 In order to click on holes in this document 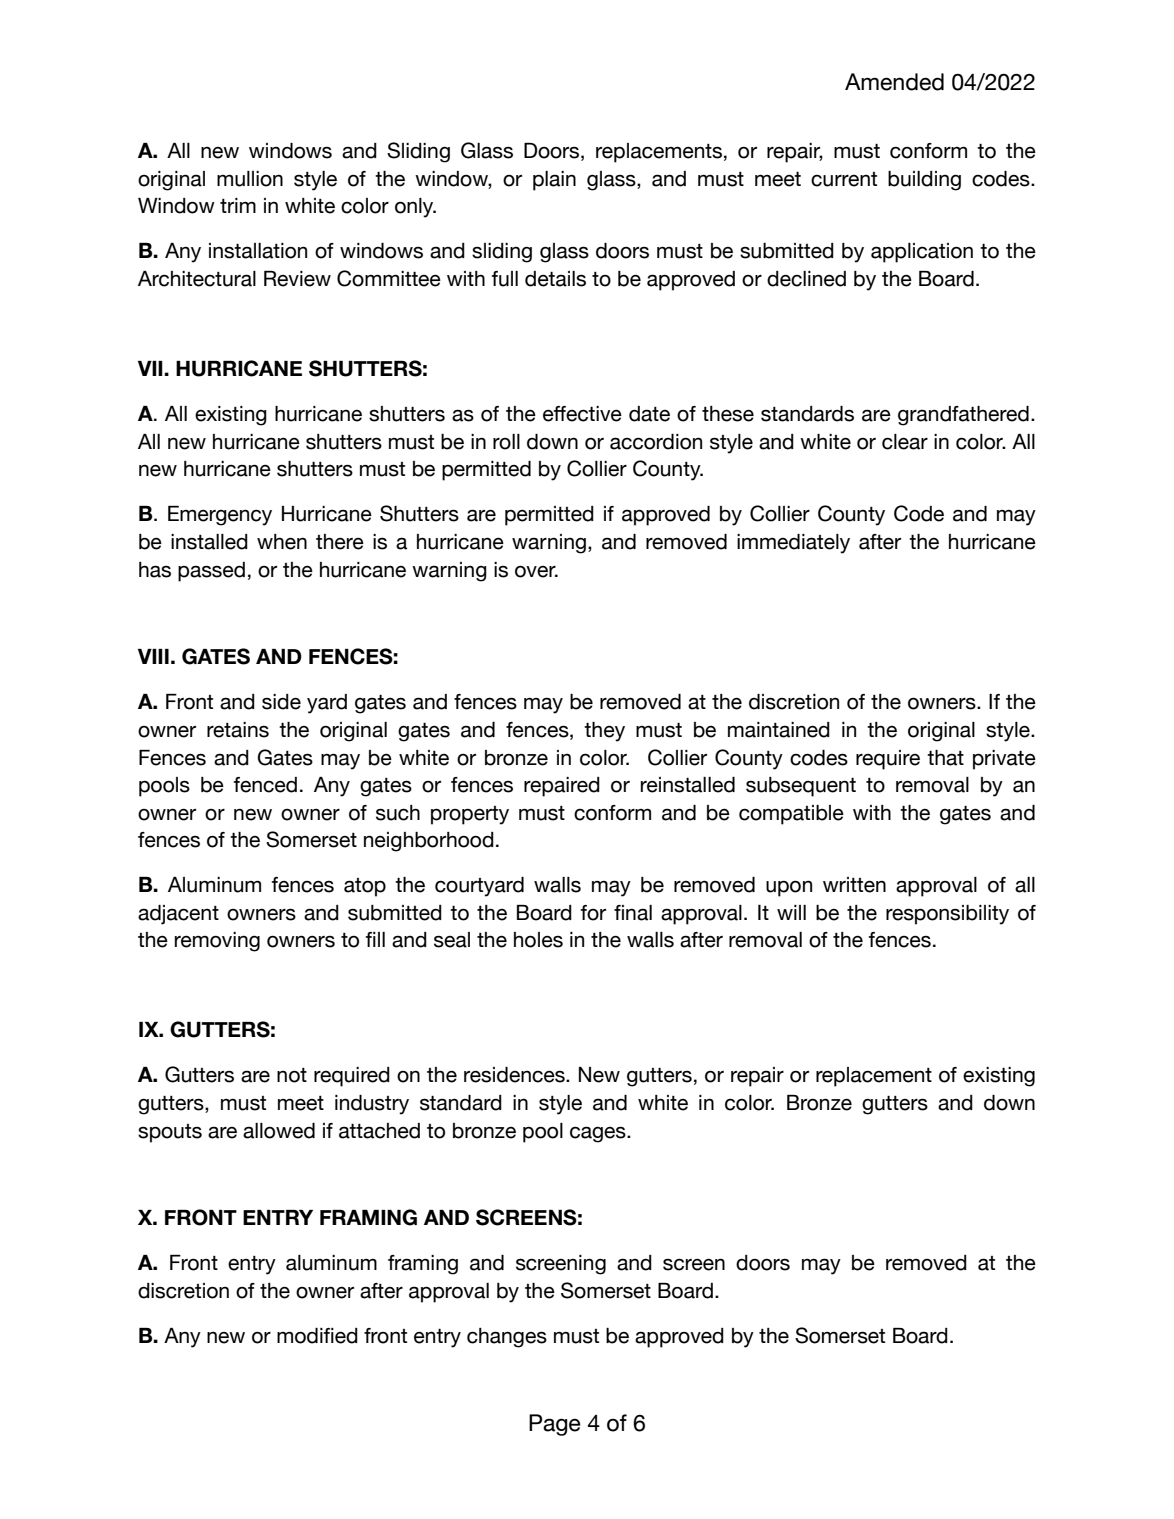, I will do `click(538, 940)`.
